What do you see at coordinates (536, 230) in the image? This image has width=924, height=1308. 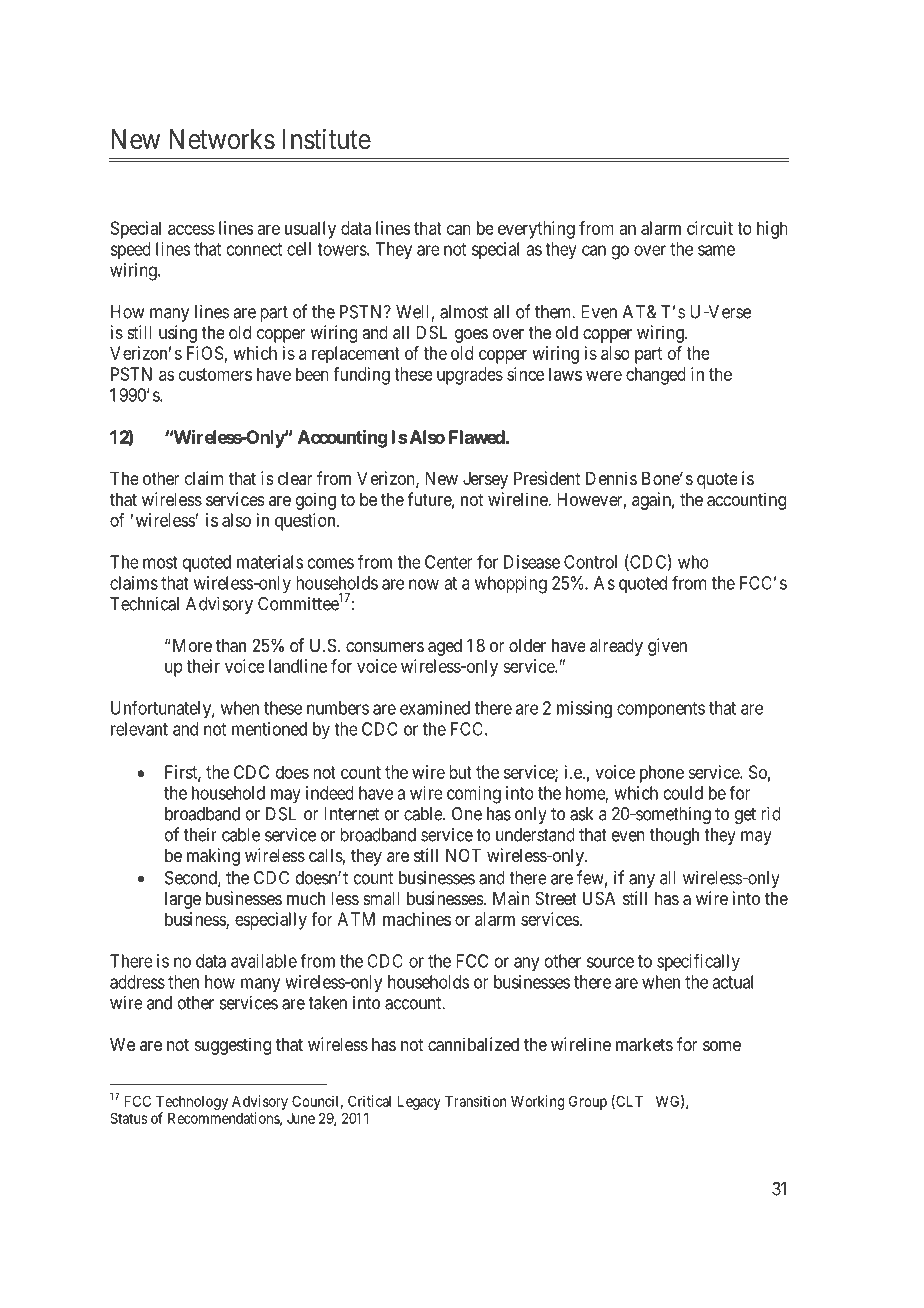 I see `everything` at bounding box center [536, 230].
